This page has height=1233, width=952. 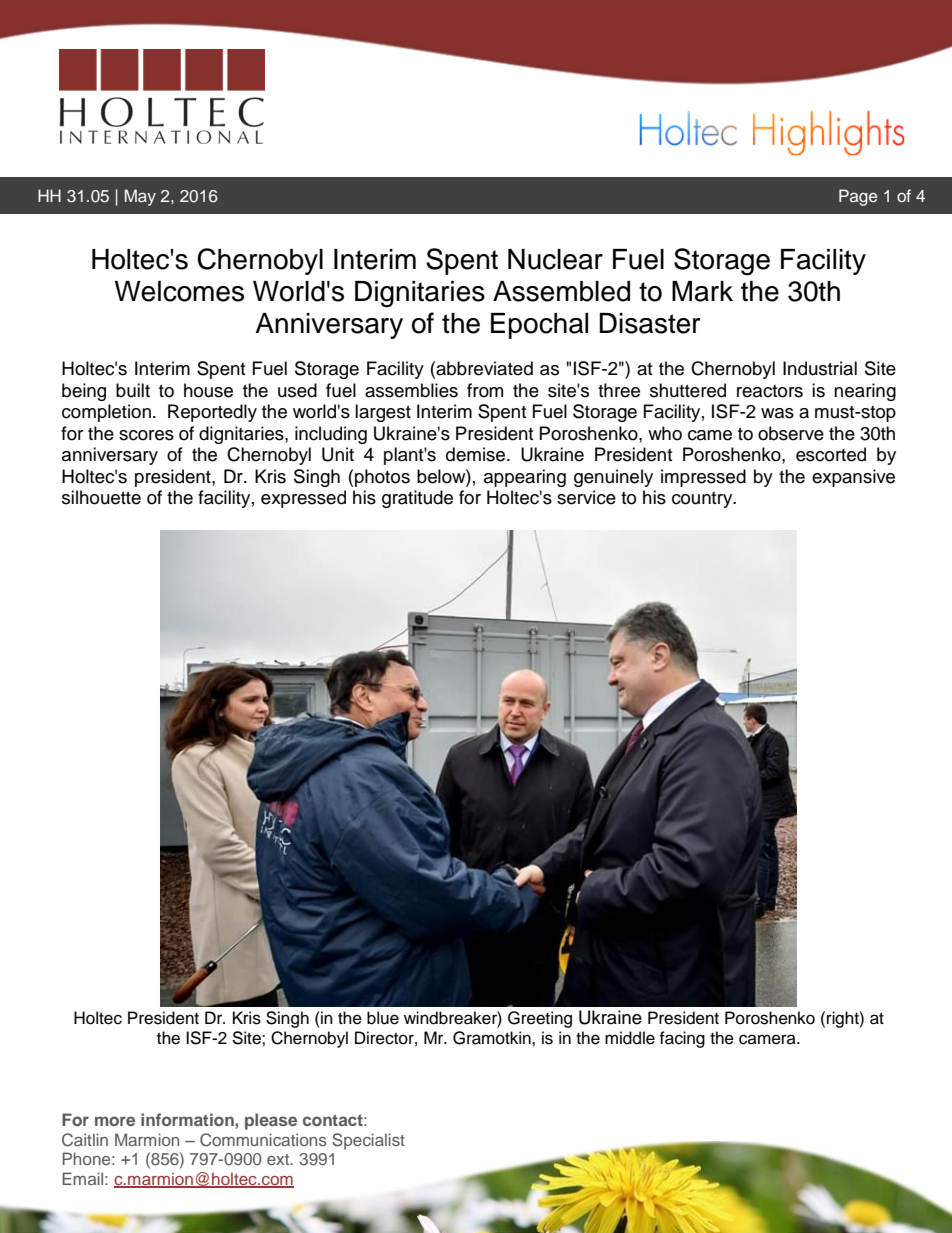 I want to click on blue, so click(x=383, y=1018).
